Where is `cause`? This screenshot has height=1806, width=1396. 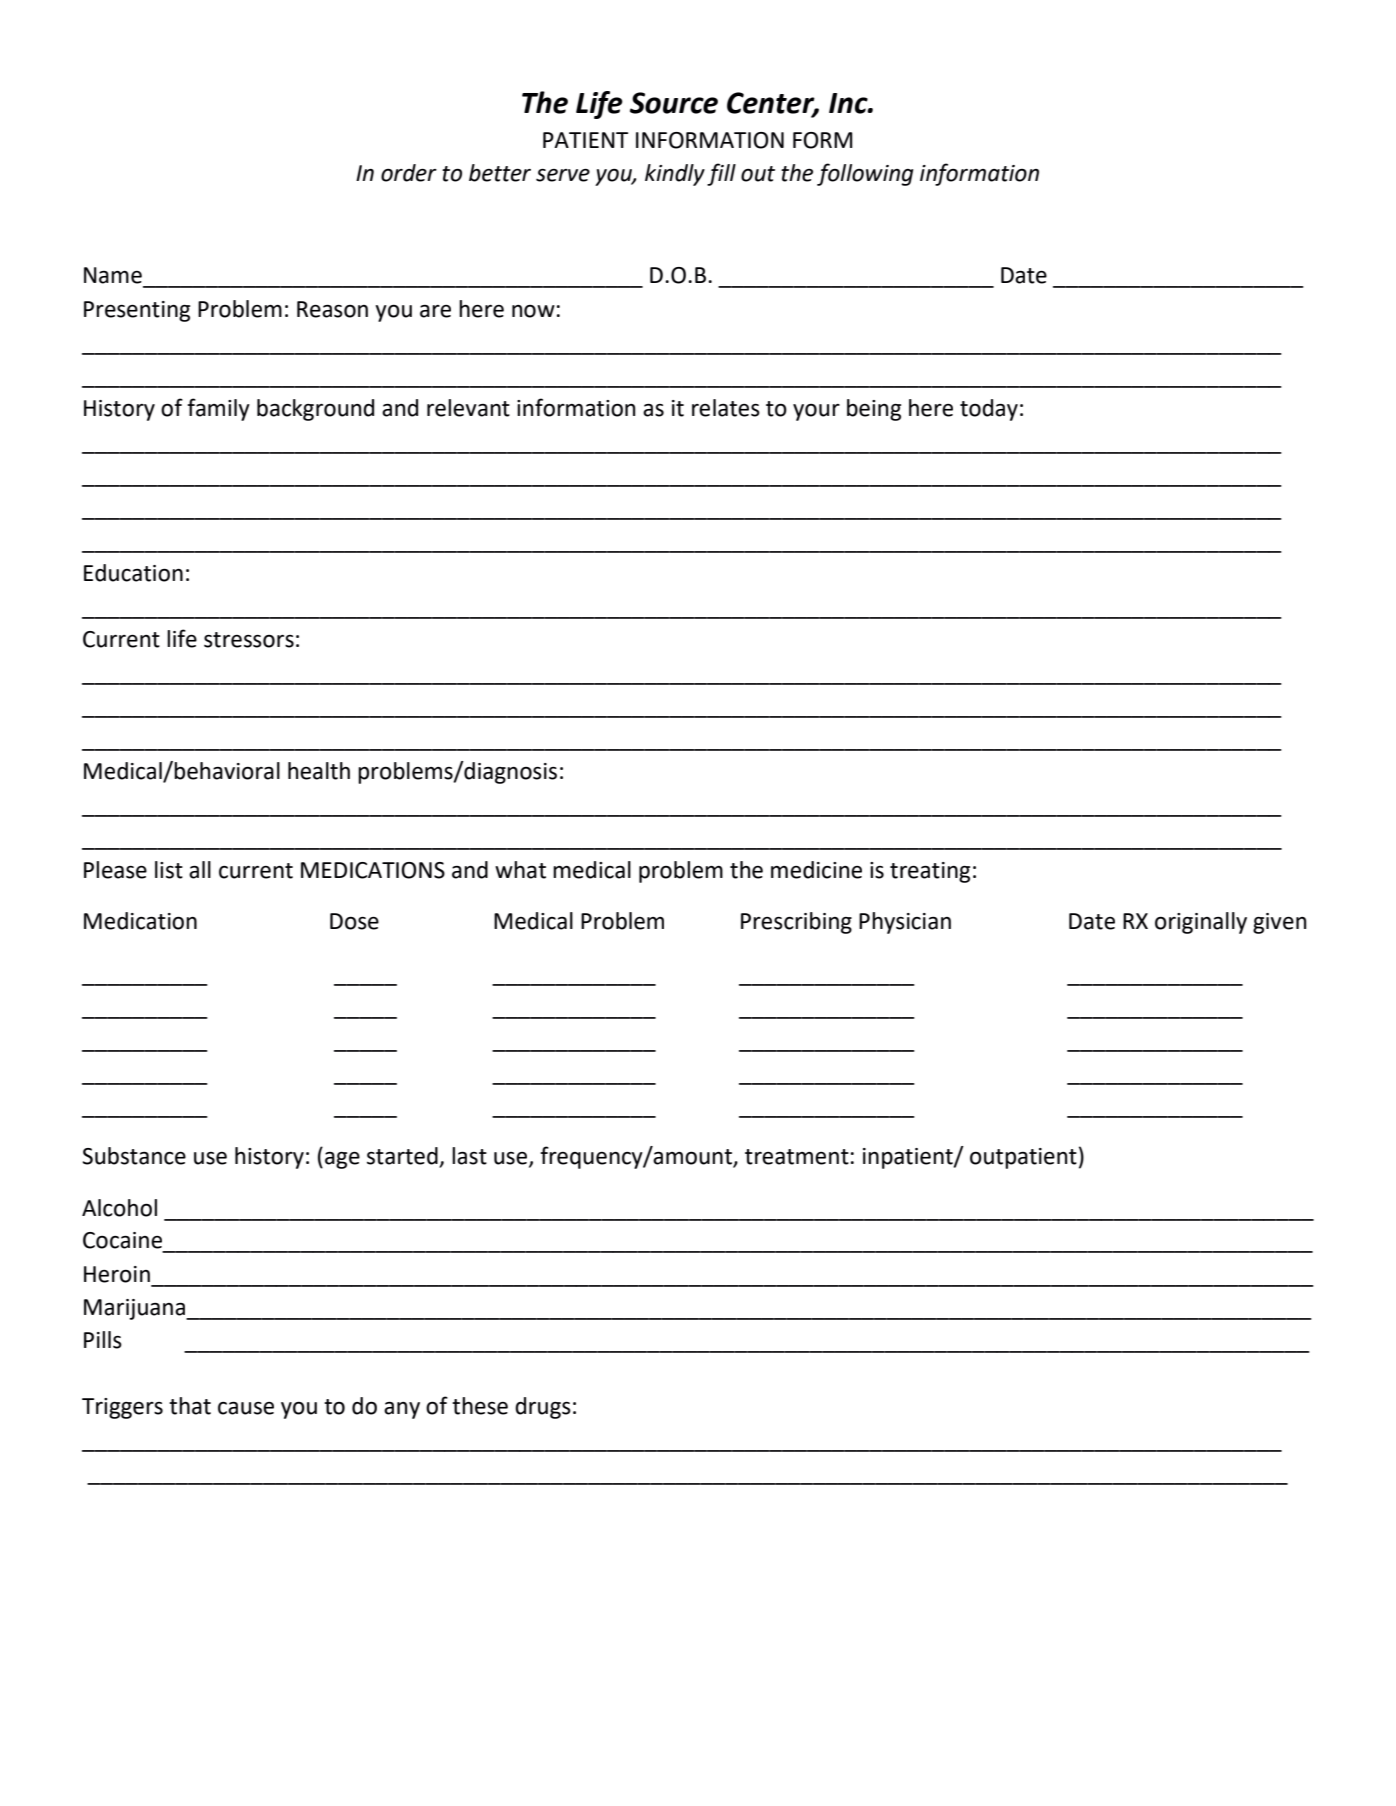 cause is located at coordinates (246, 1408).
